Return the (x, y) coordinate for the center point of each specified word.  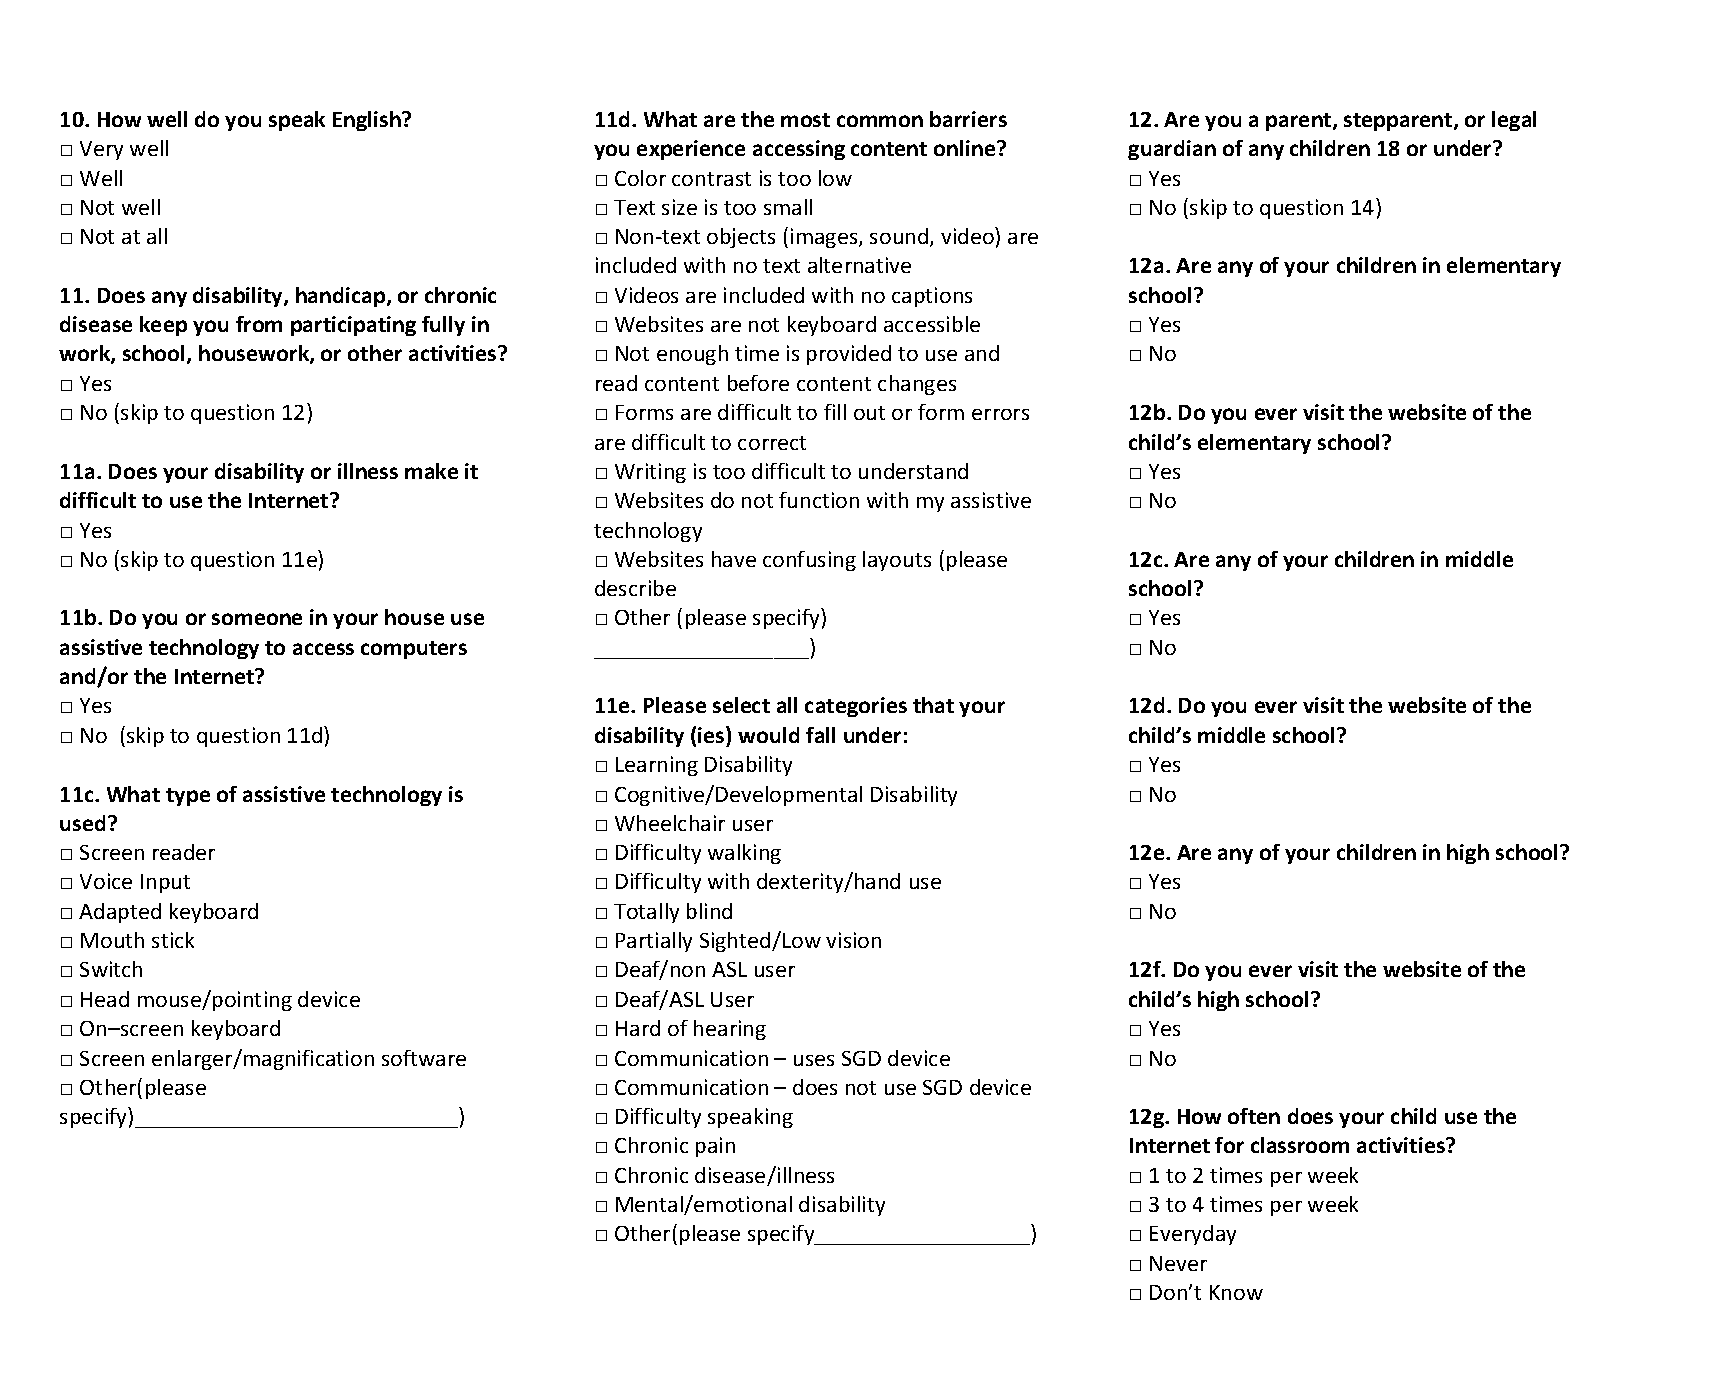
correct (772, 443)
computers (414, 650)
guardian (1172, 150)
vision (853, 940)
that (933, 705)
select (741, 705)
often (1254, 1116)
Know (1236, 1292)
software (424, 1058)
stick (173, 940)
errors (1000, 414)
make (431, 471)
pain (715, 1147)
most (805, 120)
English (368, 121)
